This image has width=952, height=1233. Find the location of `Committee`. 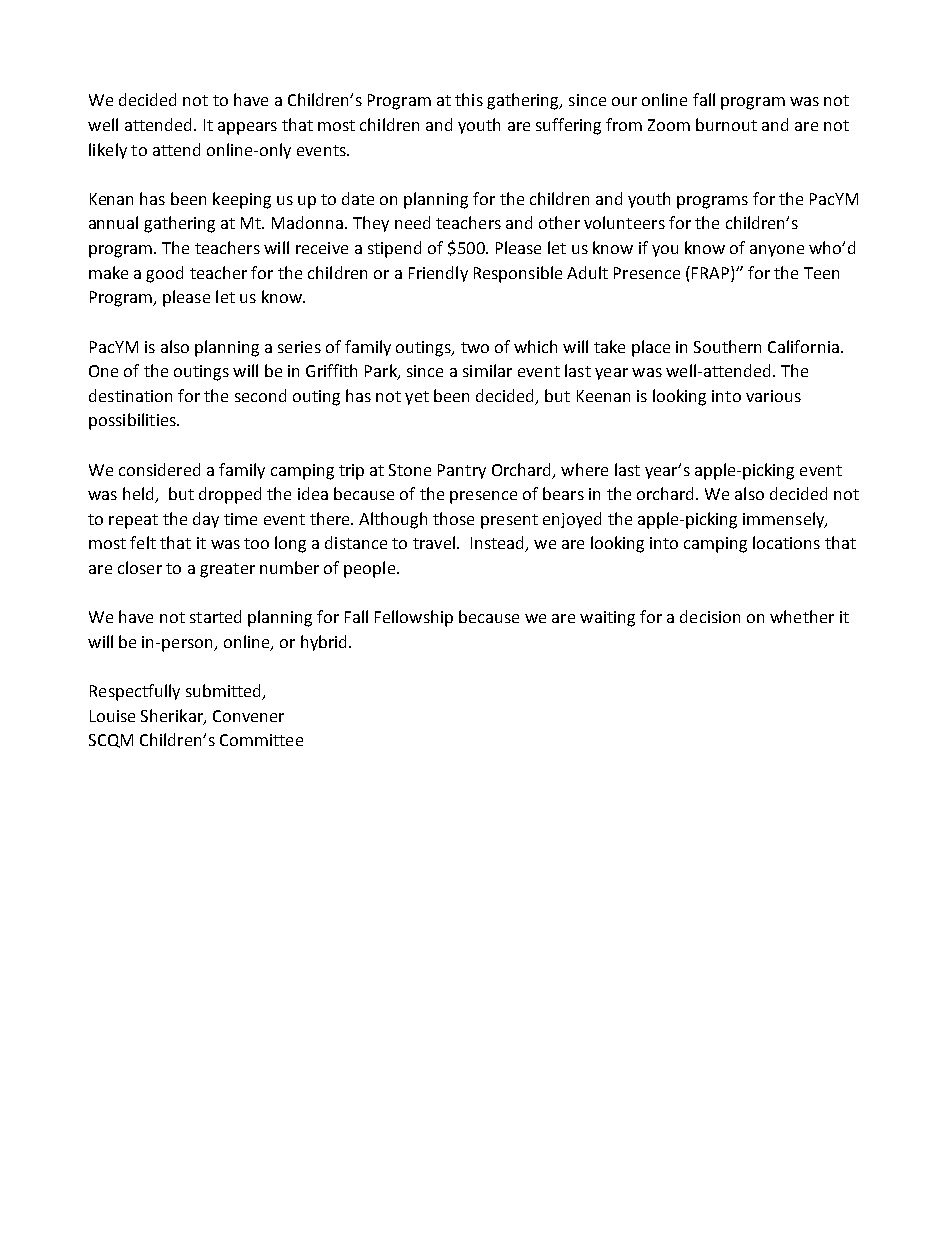

Committee is located at coordinates (261, 740).
